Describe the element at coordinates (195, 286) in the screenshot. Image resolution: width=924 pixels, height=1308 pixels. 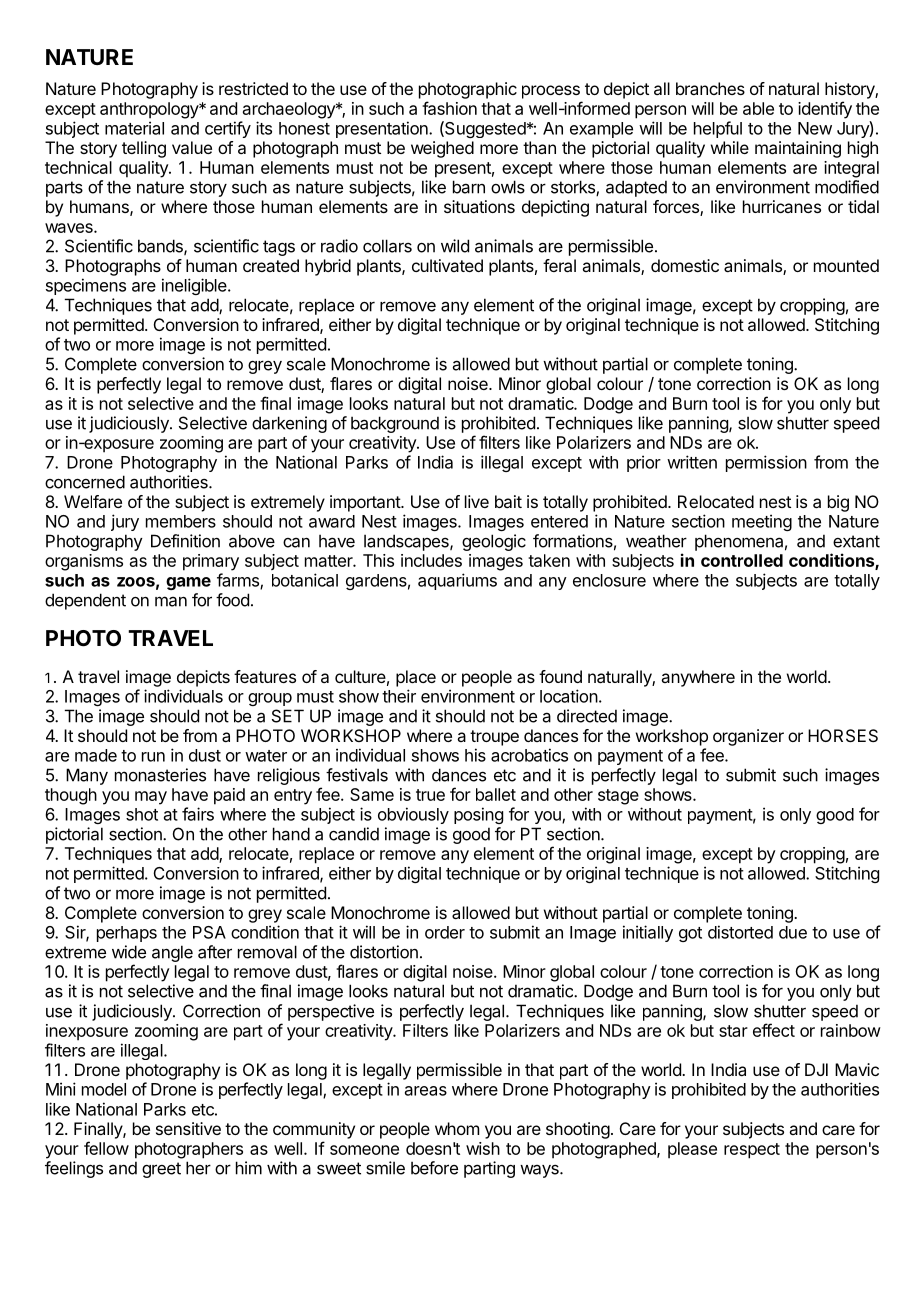
I see `ineligible` at that location.
